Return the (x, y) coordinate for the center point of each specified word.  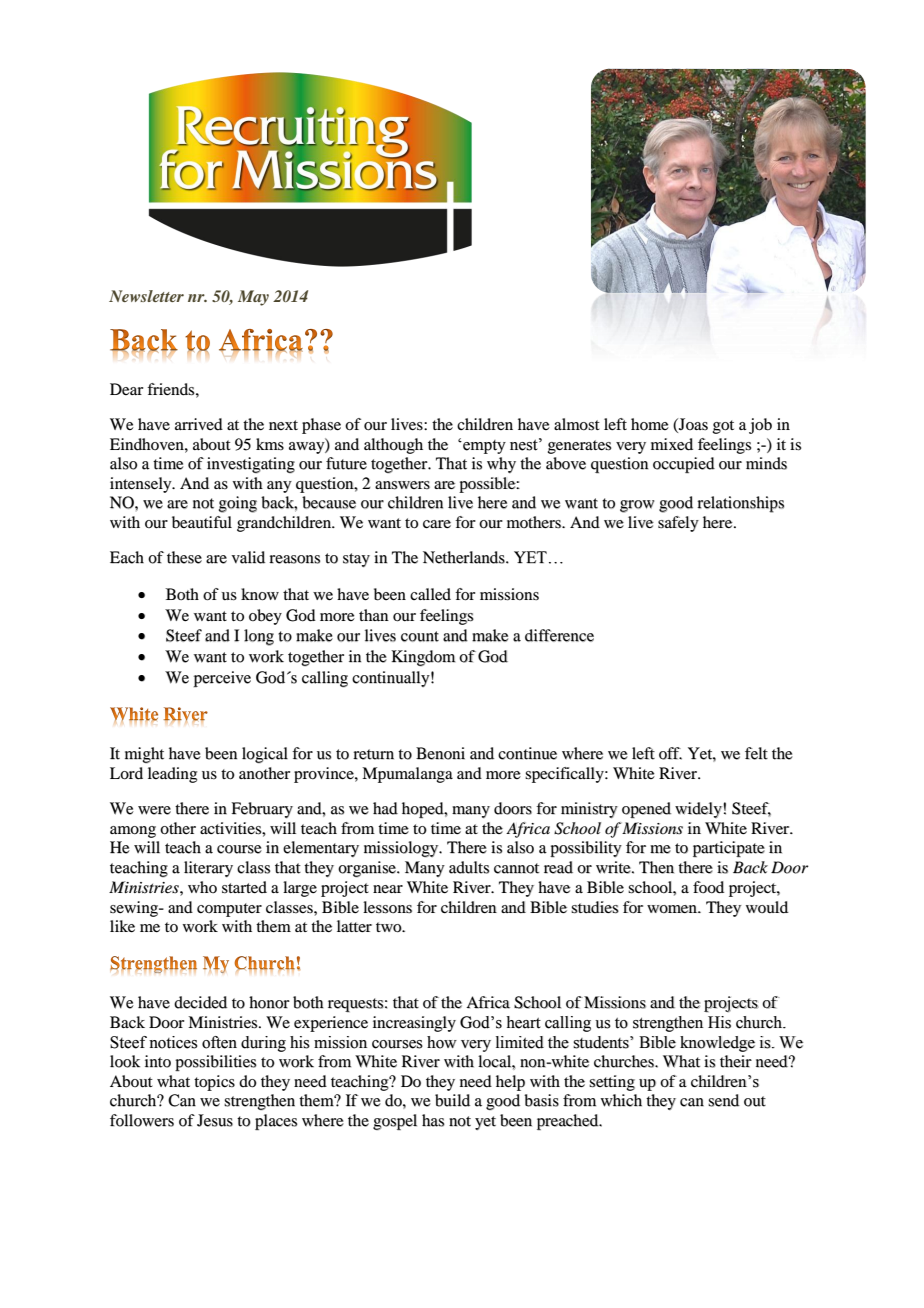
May (253, 298)
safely (678, 524)
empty (483, 447)
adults (469, 867)
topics (214, 1083)
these (184, 557)
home (650, 424)
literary (208, 869)
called (430, 594)
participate (729, 849)
